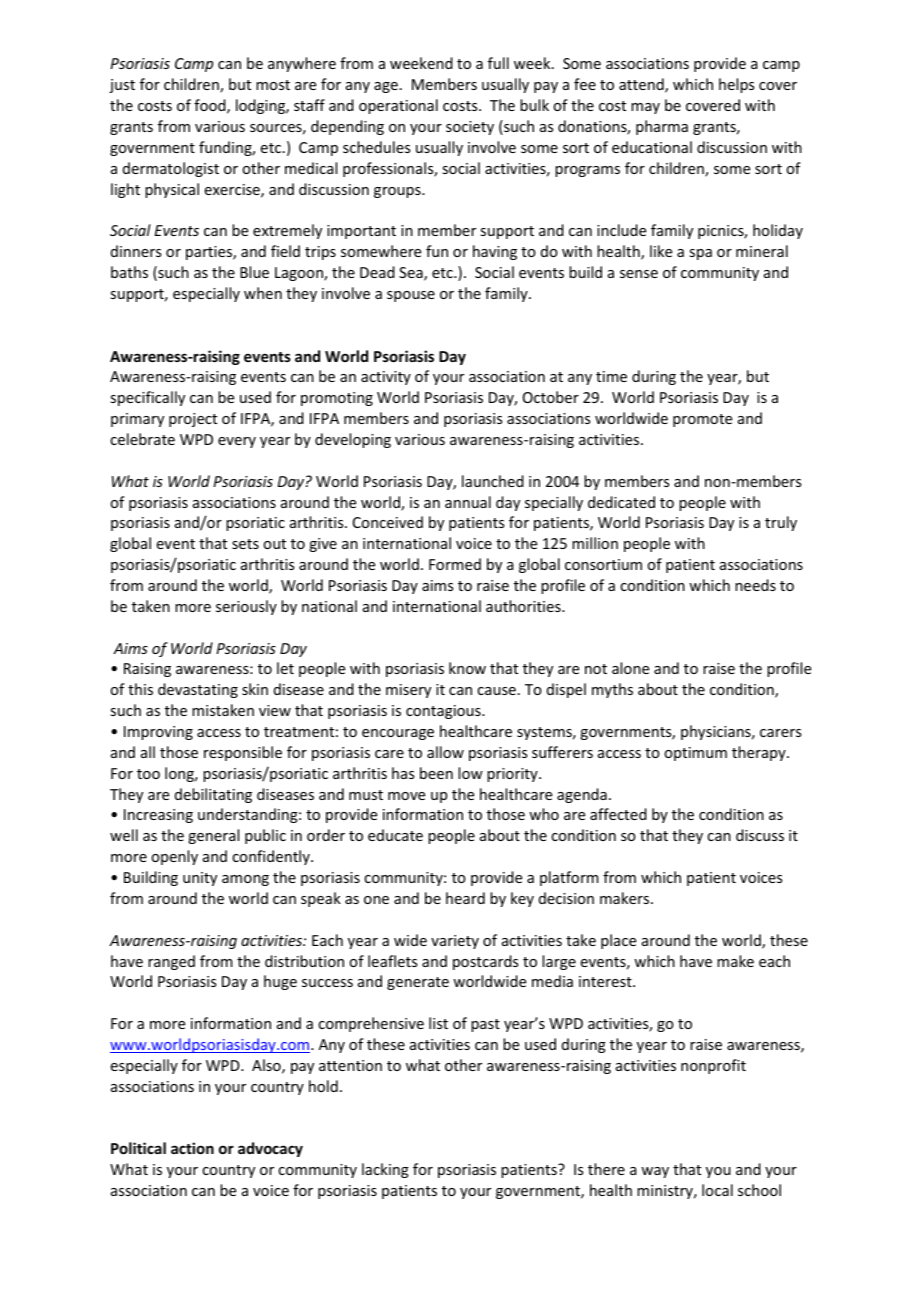 The image size is (924, 1308). What do you see at coordinates (385, 1170) in the screenshot?
I see `lacking` at bounding box center [385, 1170].
